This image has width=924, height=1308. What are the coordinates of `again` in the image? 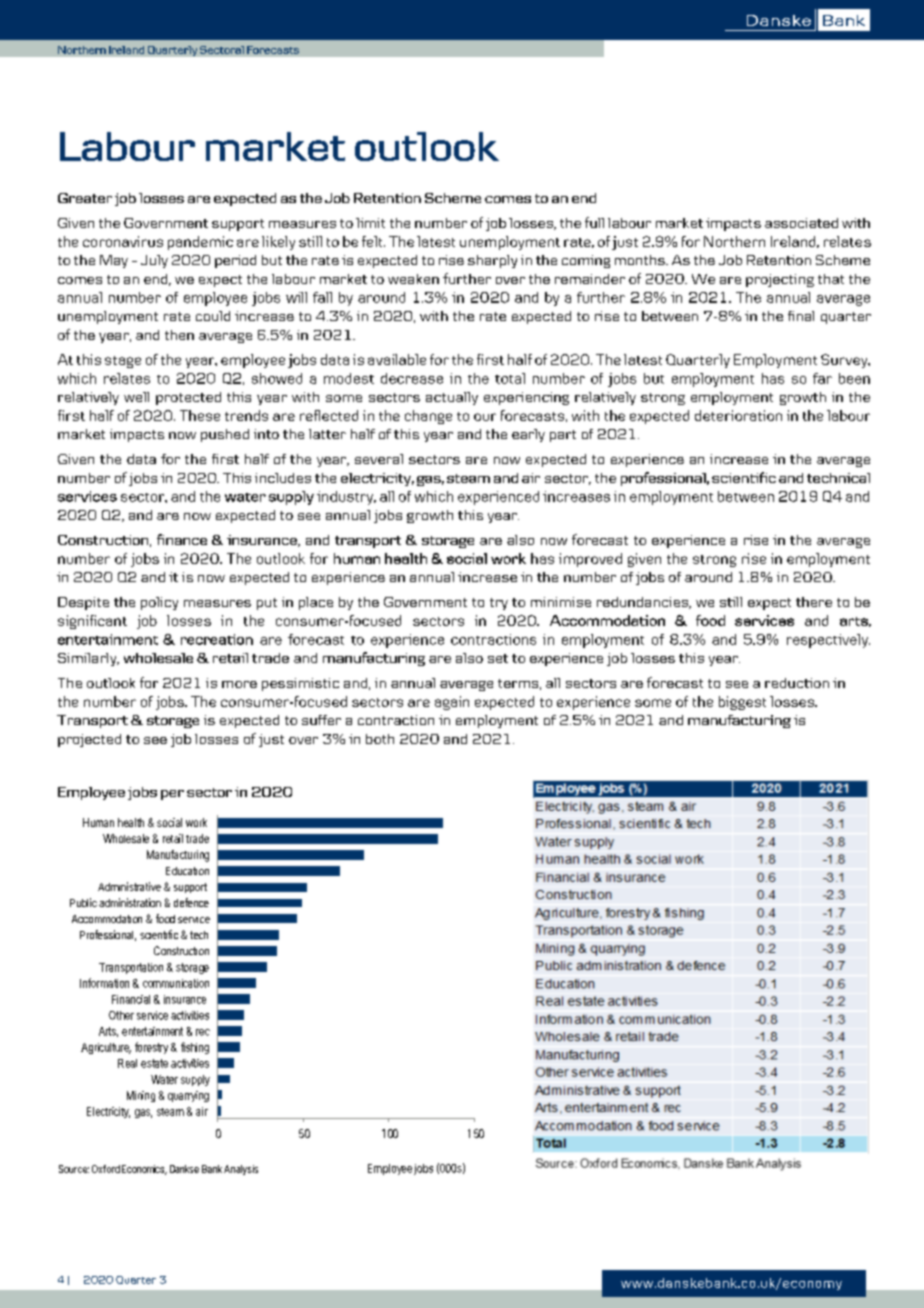 It's located at (452, 703).
